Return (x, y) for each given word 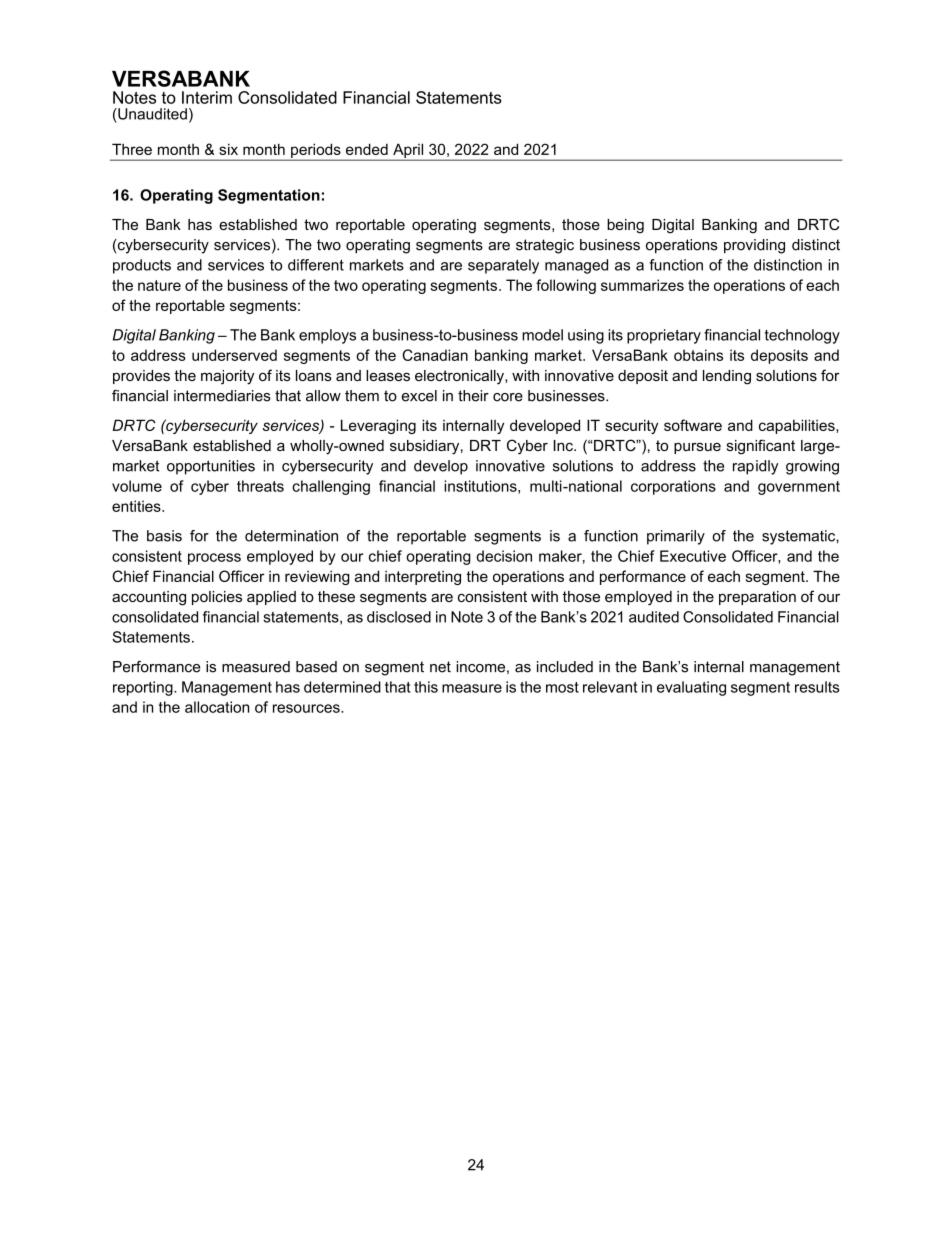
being (625, 226)
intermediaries (222, 396)
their (473, 396)
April (408, 151)
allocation (217, 707)
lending (727, 377)
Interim (207, 97)
